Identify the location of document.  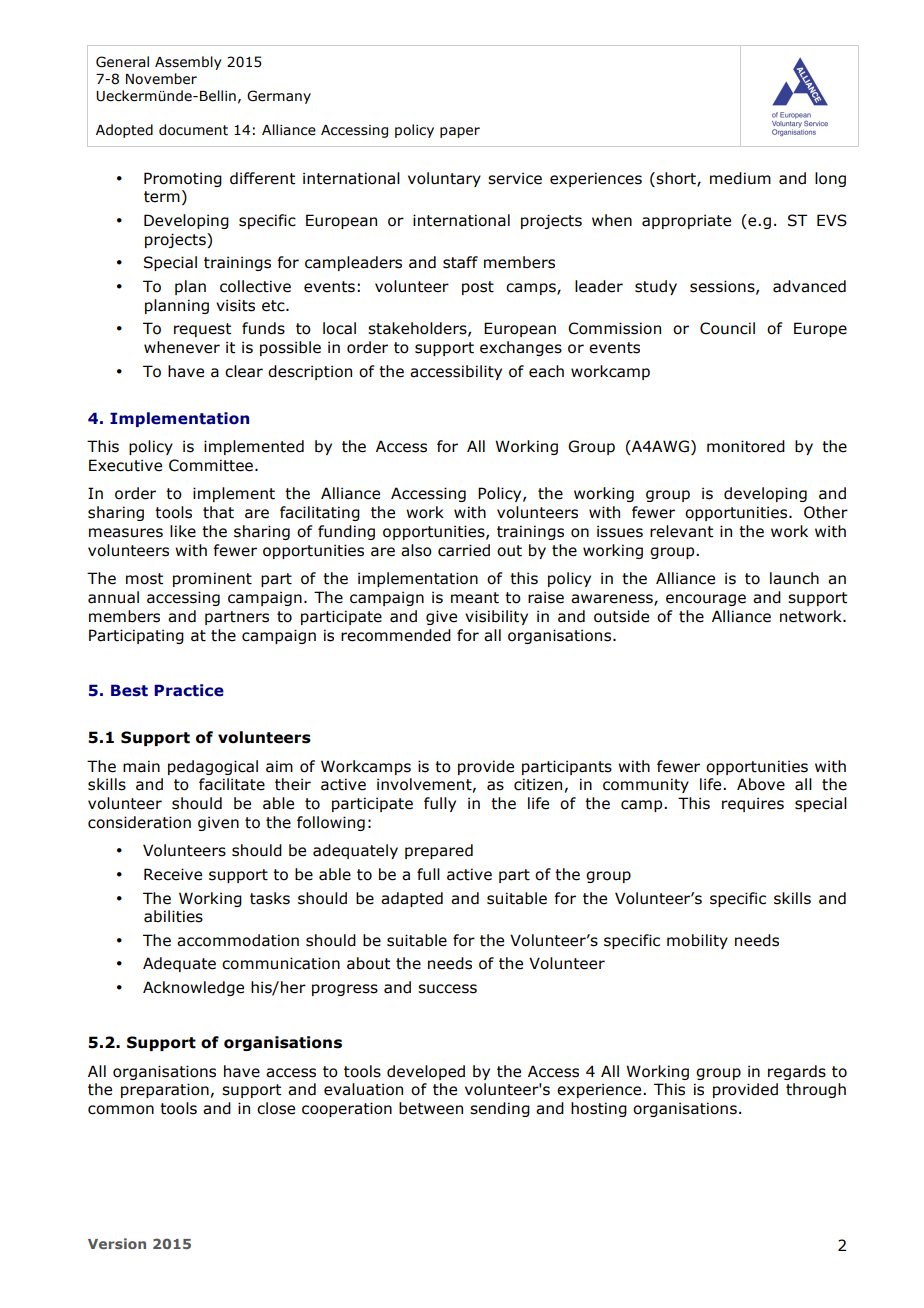
(193, 130).
